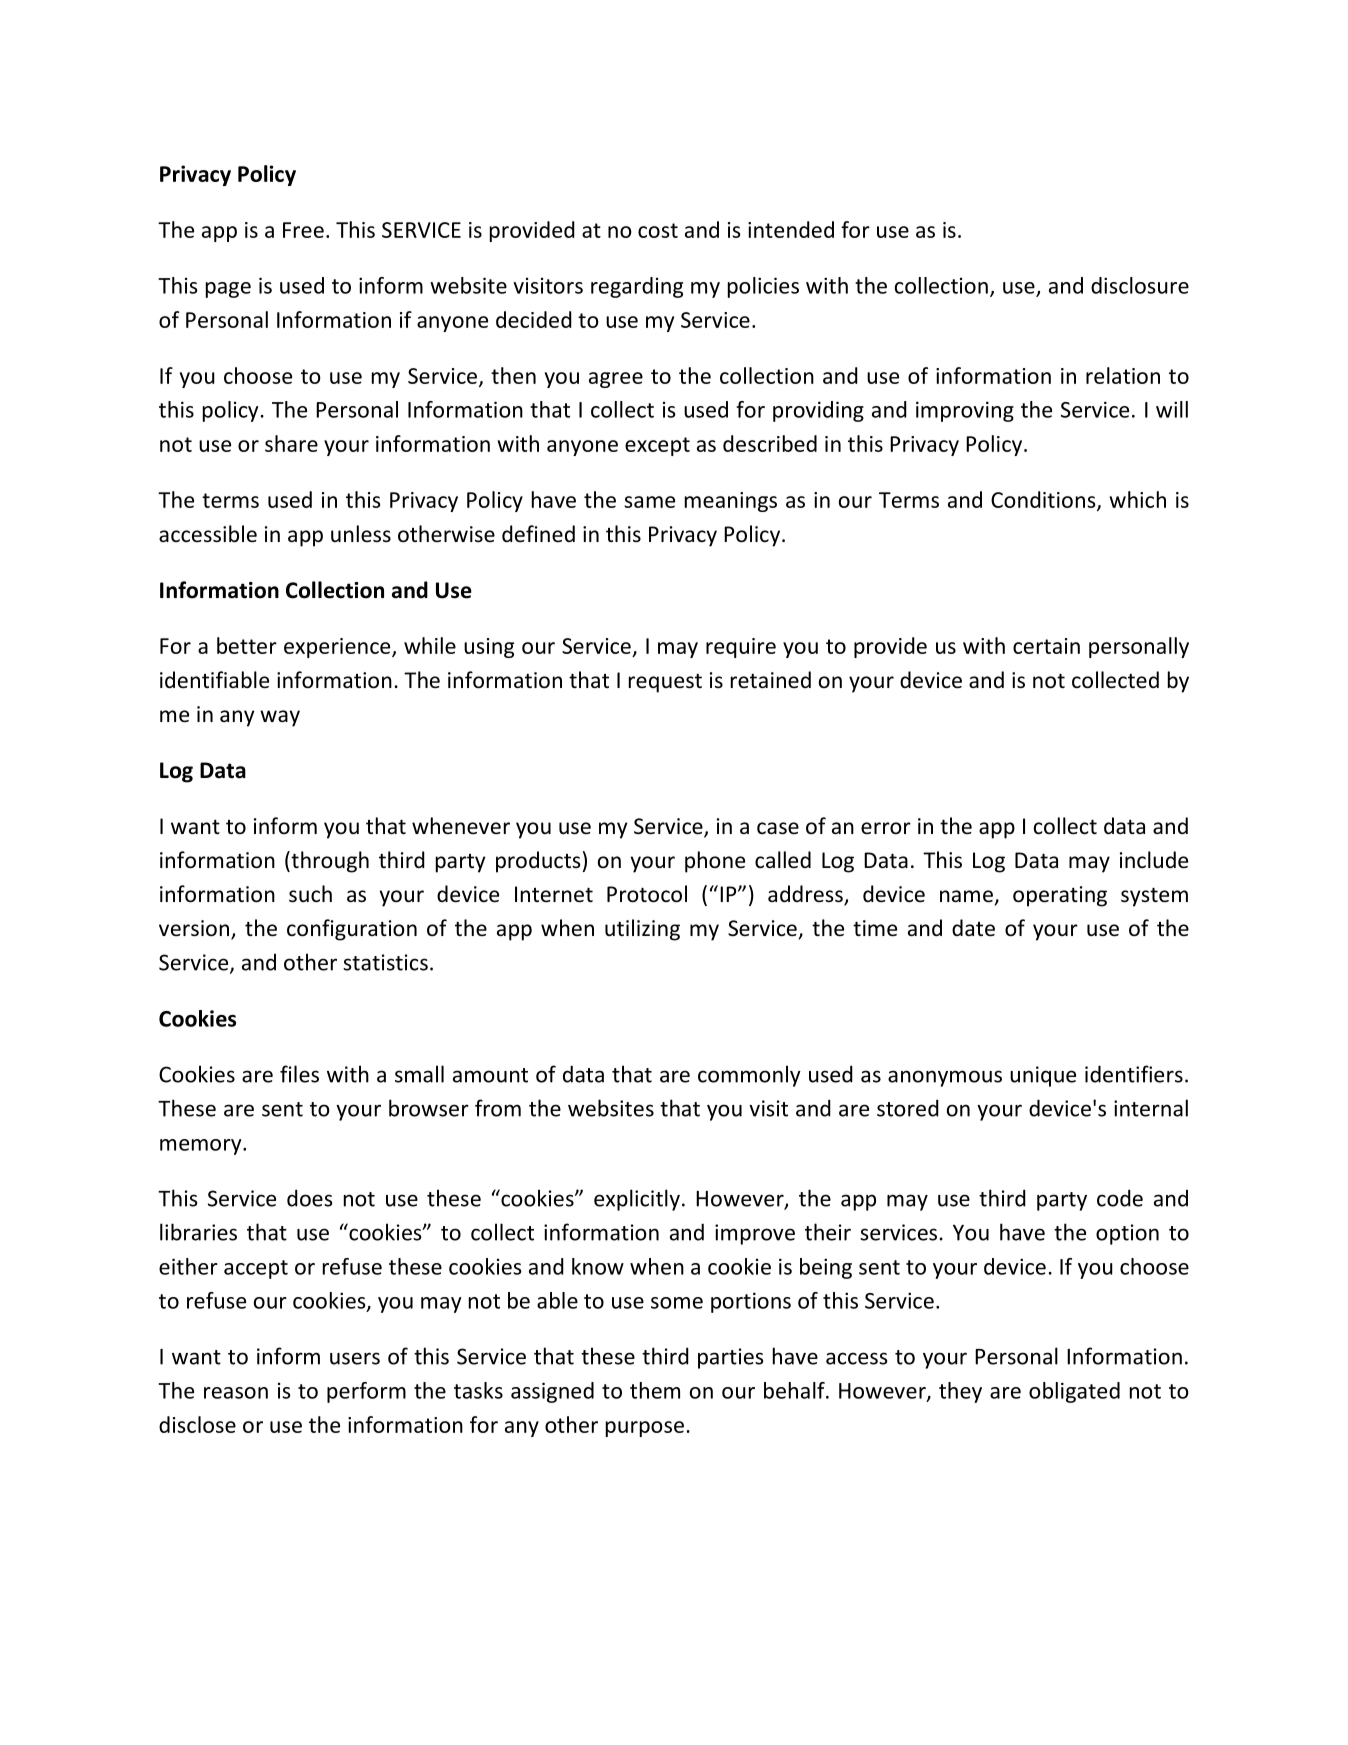 Image resolution: width=1348 pixels, height=1745 pixels. What do you see at coordinates (1060, 896) in the image?
I see `operating` at bounding box center [1060, 896].
